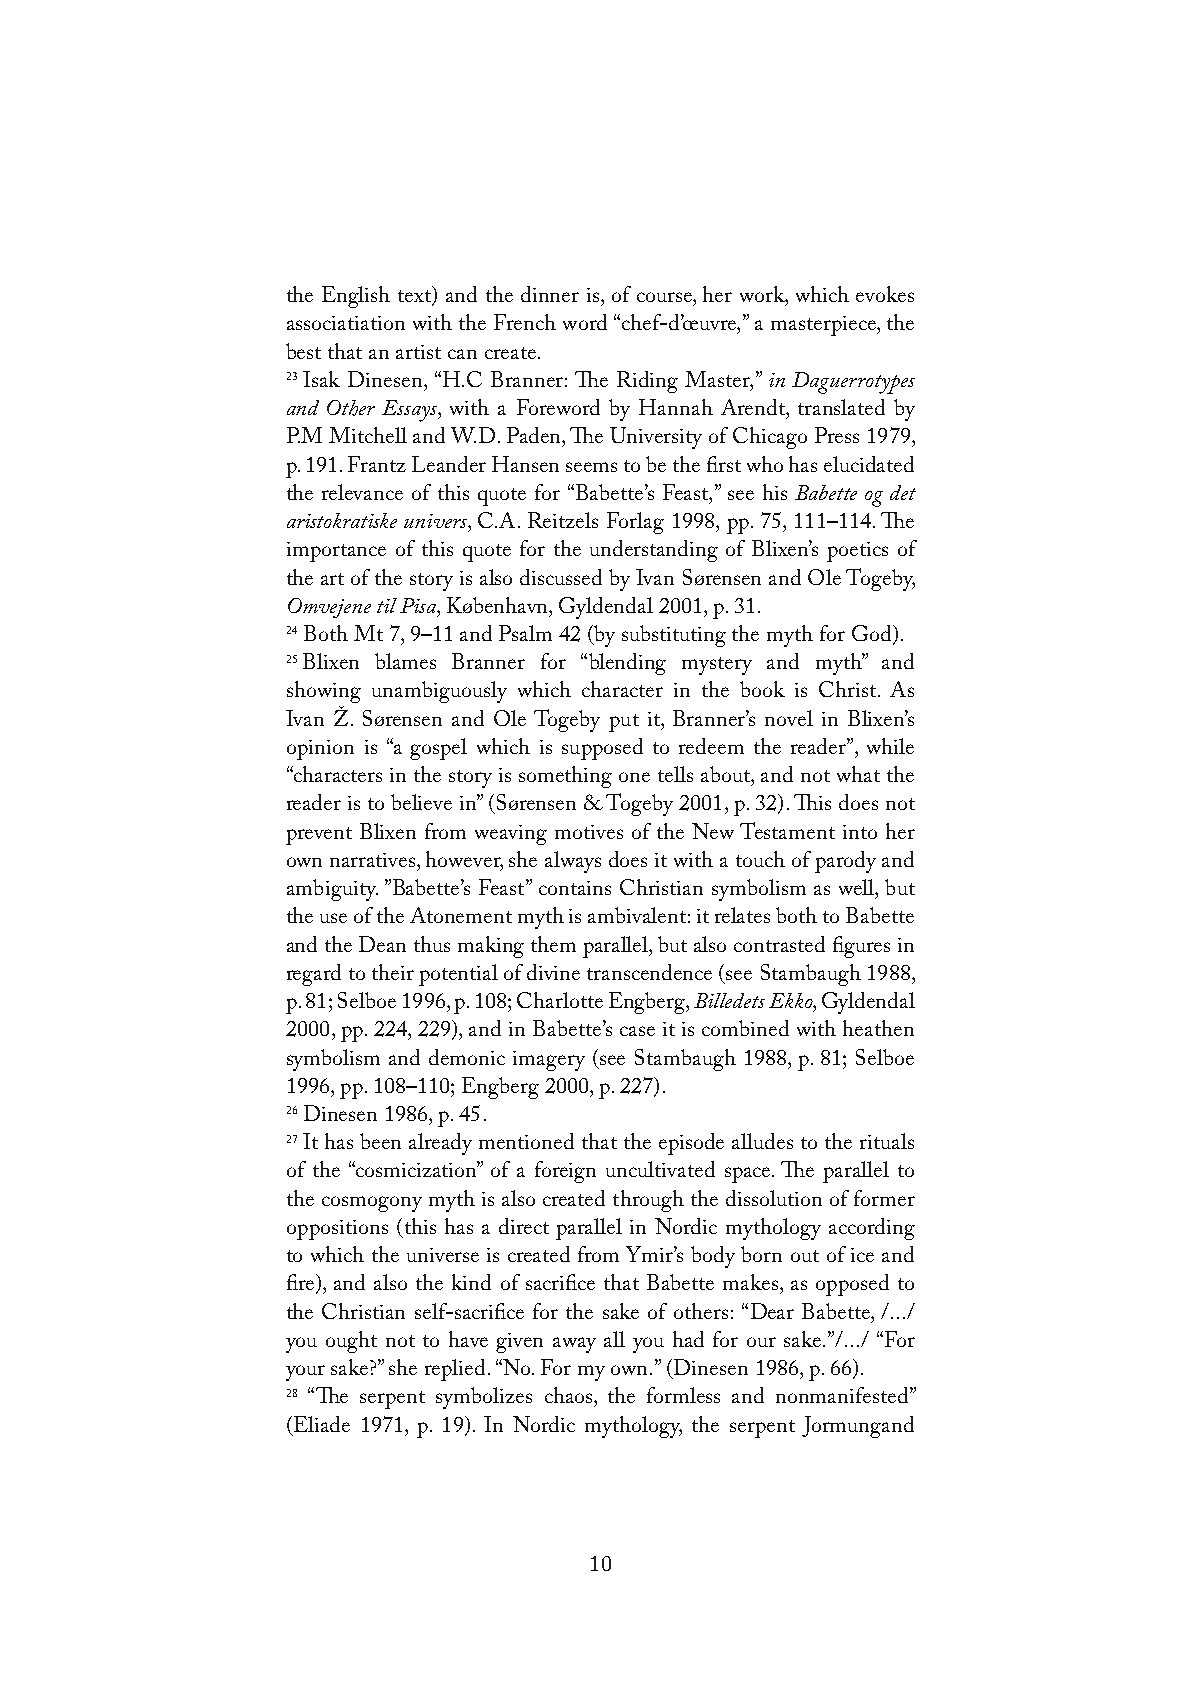 The width and height of the image is (1201, 1698). I want to click on evokes, so click(885, 294).
